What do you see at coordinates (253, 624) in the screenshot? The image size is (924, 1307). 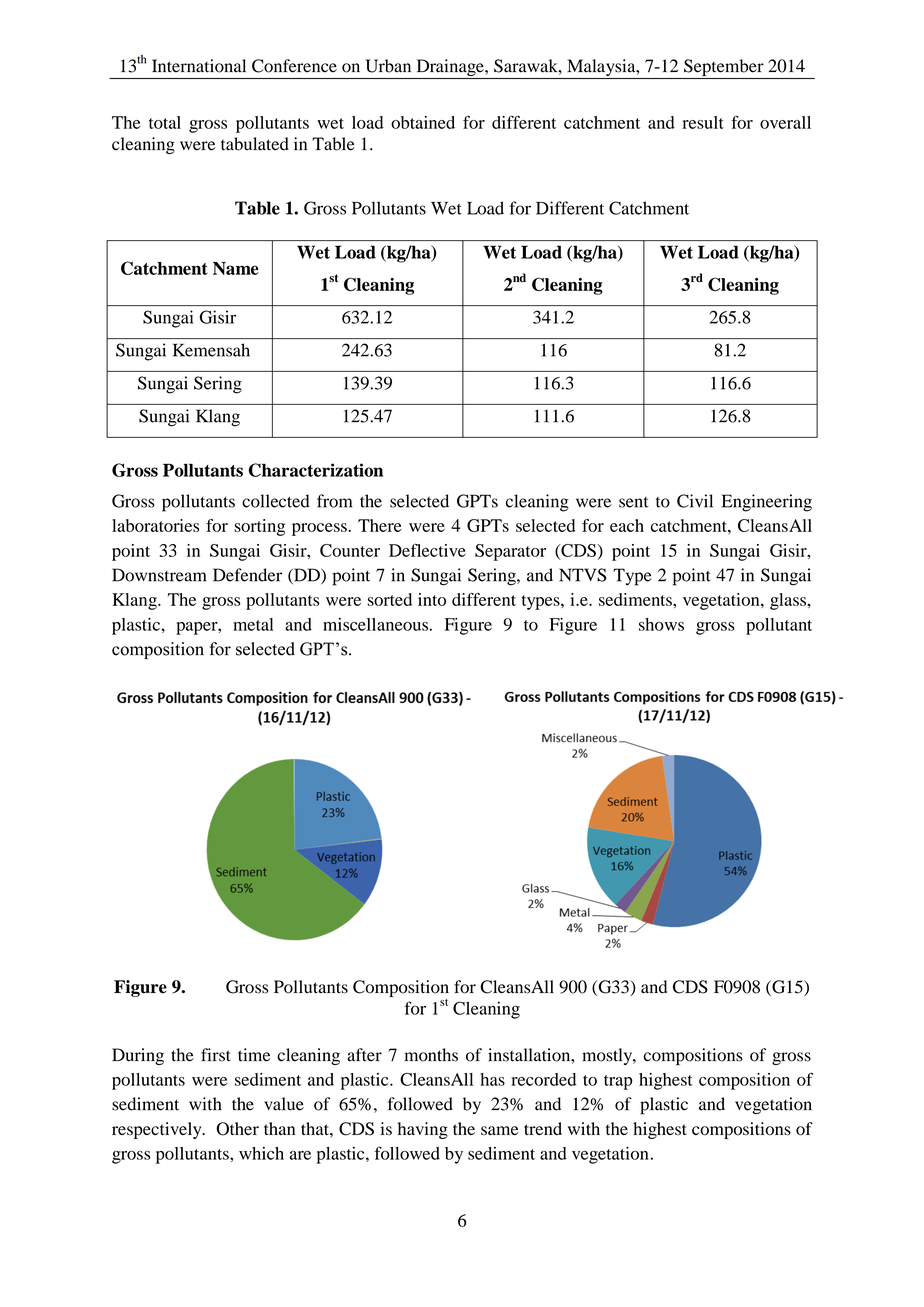 I see `metal` at bounding box center [253, 624].
